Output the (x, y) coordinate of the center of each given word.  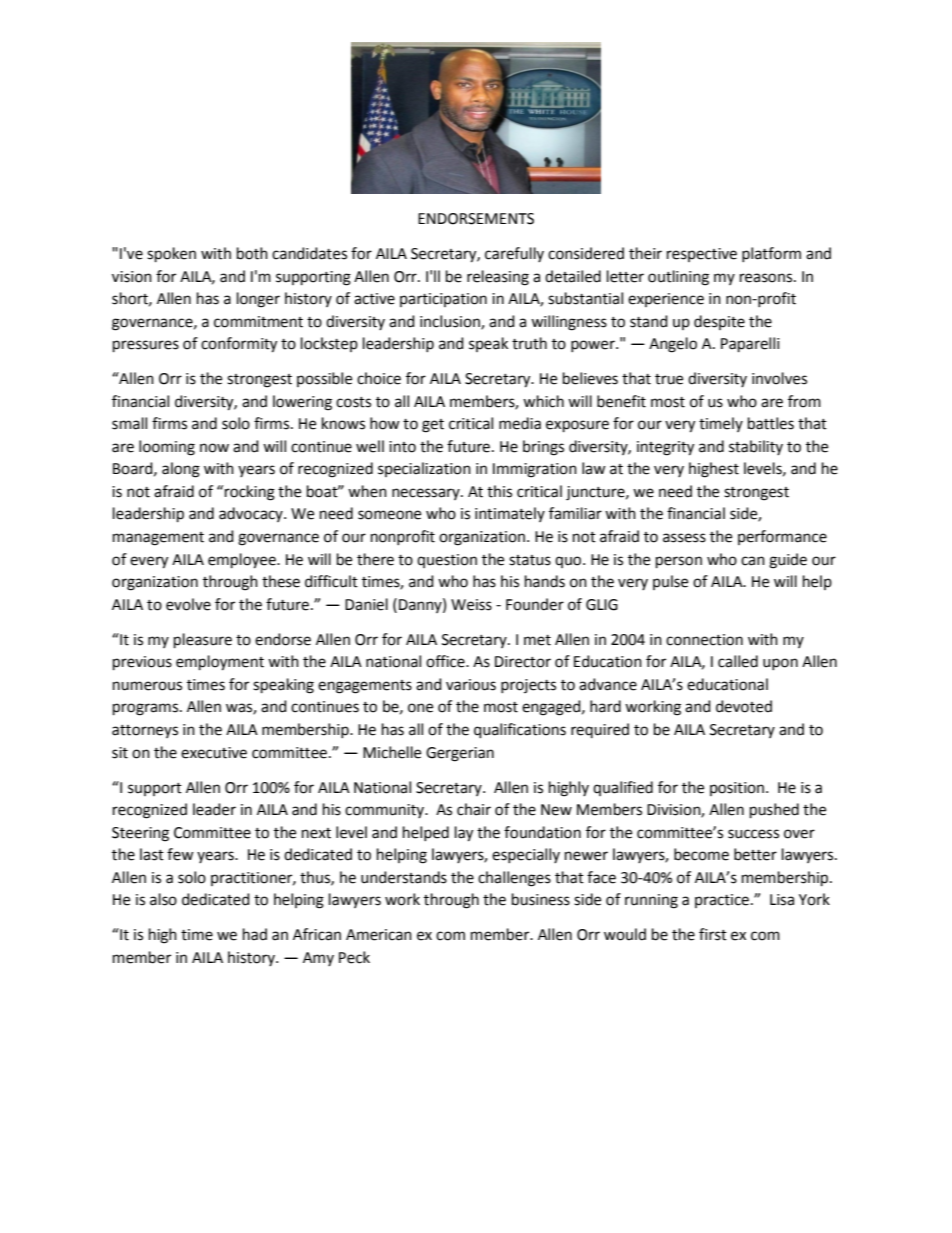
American (379, 935)
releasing (498, 278)
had (255, 934)
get (433, 426)
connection (704, 640)
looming (167, 448)
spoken (171, 255)
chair (474, 809)
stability (756, 447)
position (737, 789)
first (713, 934)
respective (702, 255)
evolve (188, 604)
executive (214, 753)
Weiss (471, 605)
